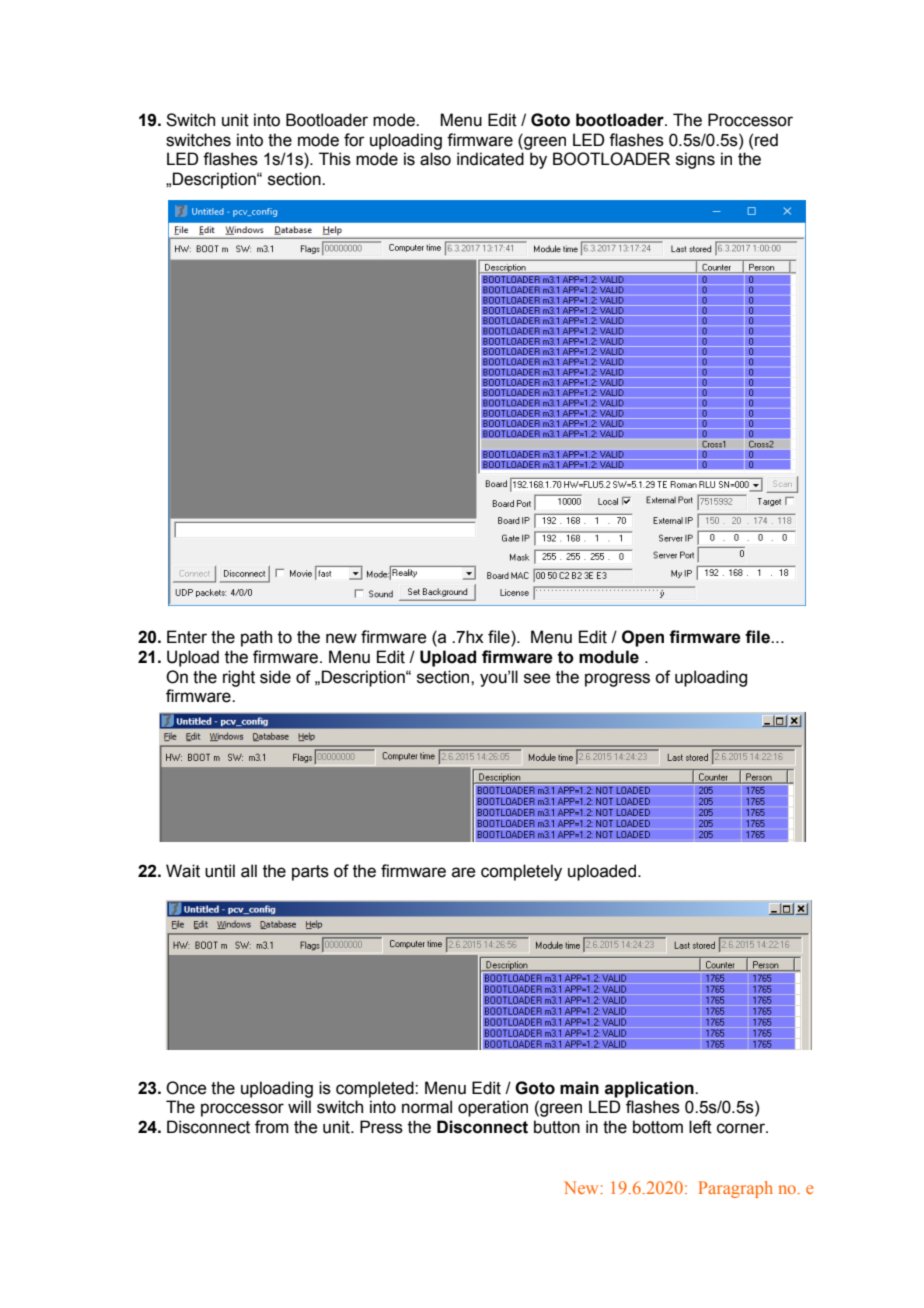 The height and width of the screenshot is (1308, 924). Describe the element at coordinates (490, 159) in the screenshot. I see `indicated` at that location.
